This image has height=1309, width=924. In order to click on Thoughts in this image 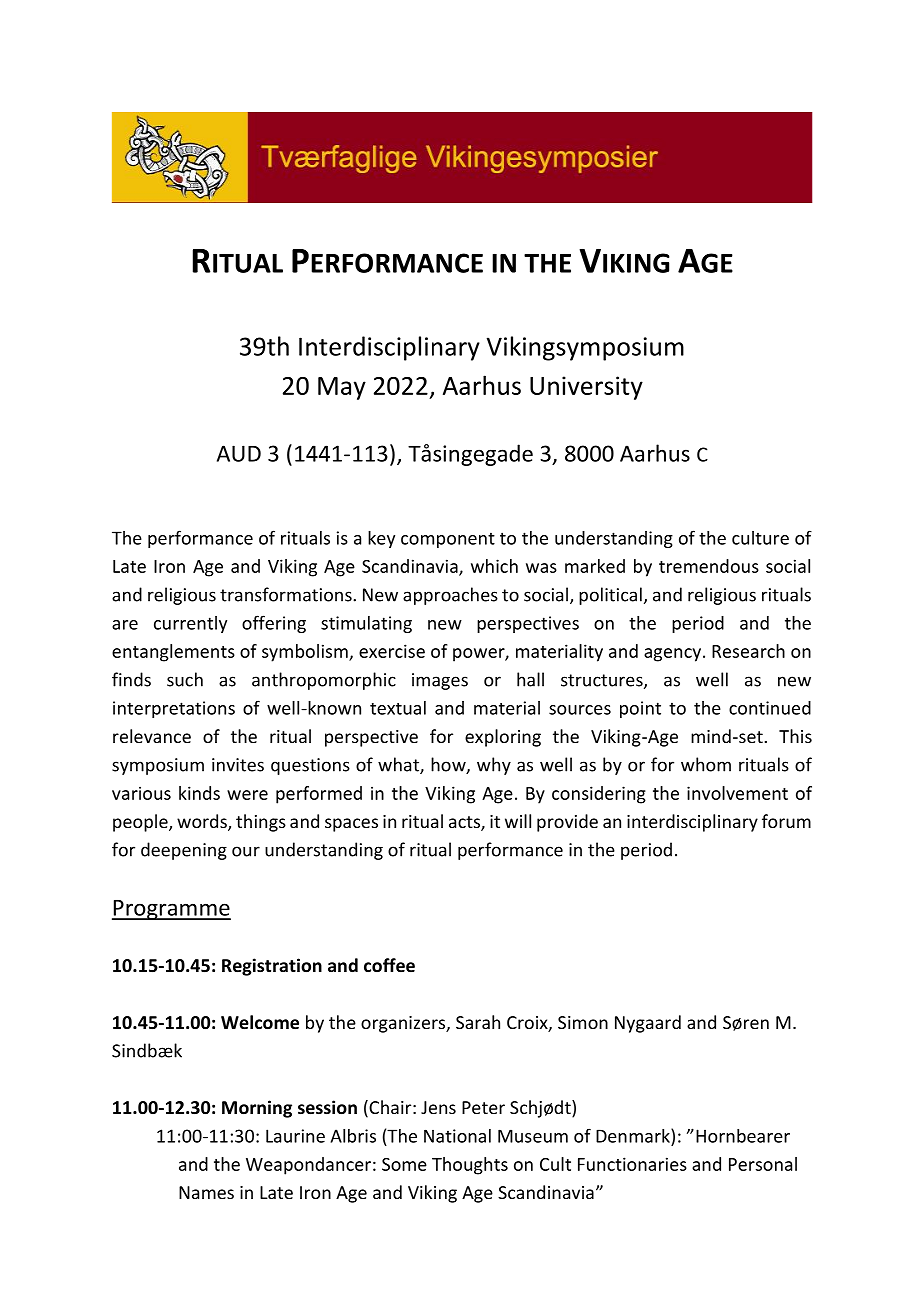, I will do `click(470, 1166)`.
